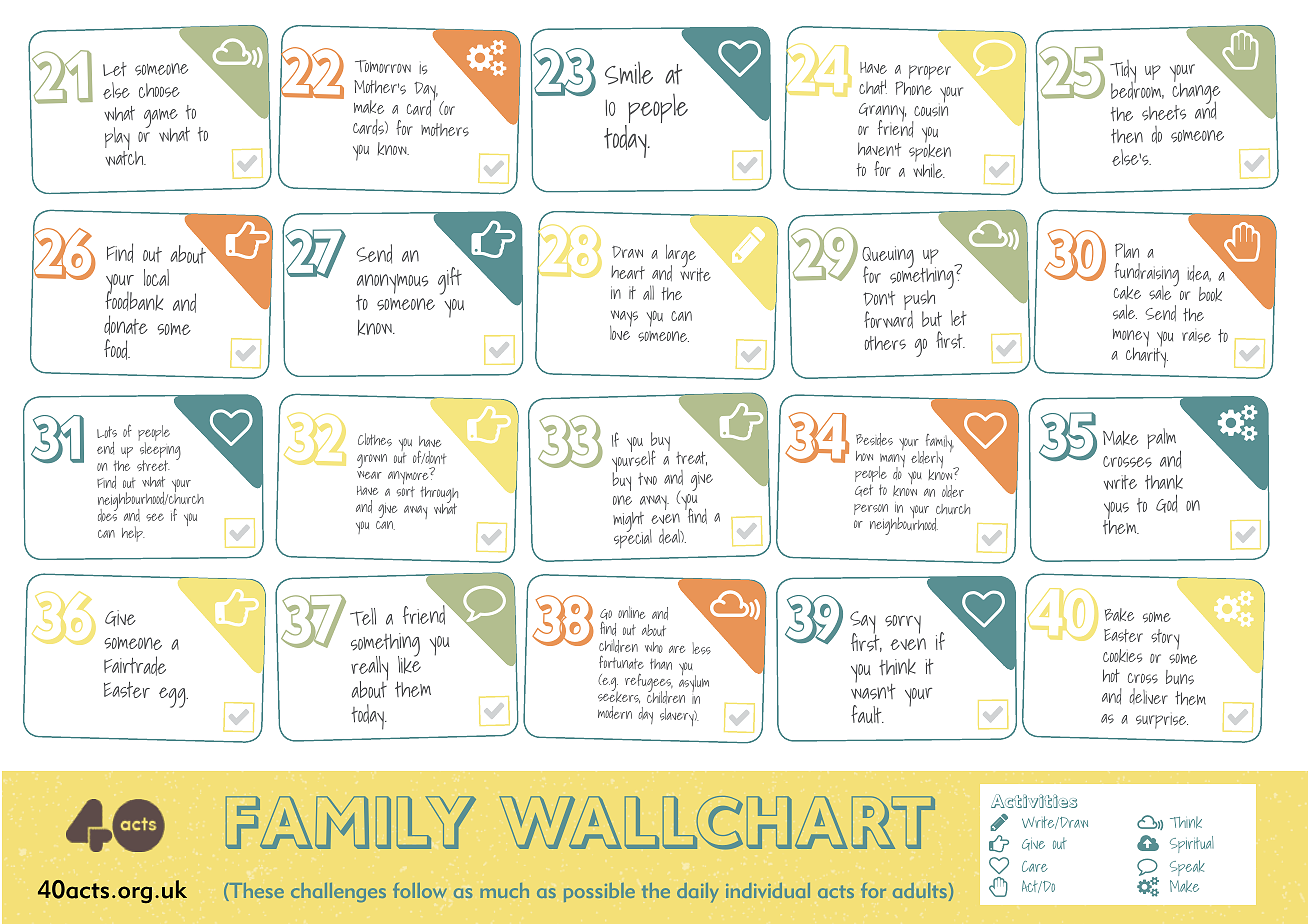 This document has width=1308, height=924. I want to click on sorry, so click(903, 624).
